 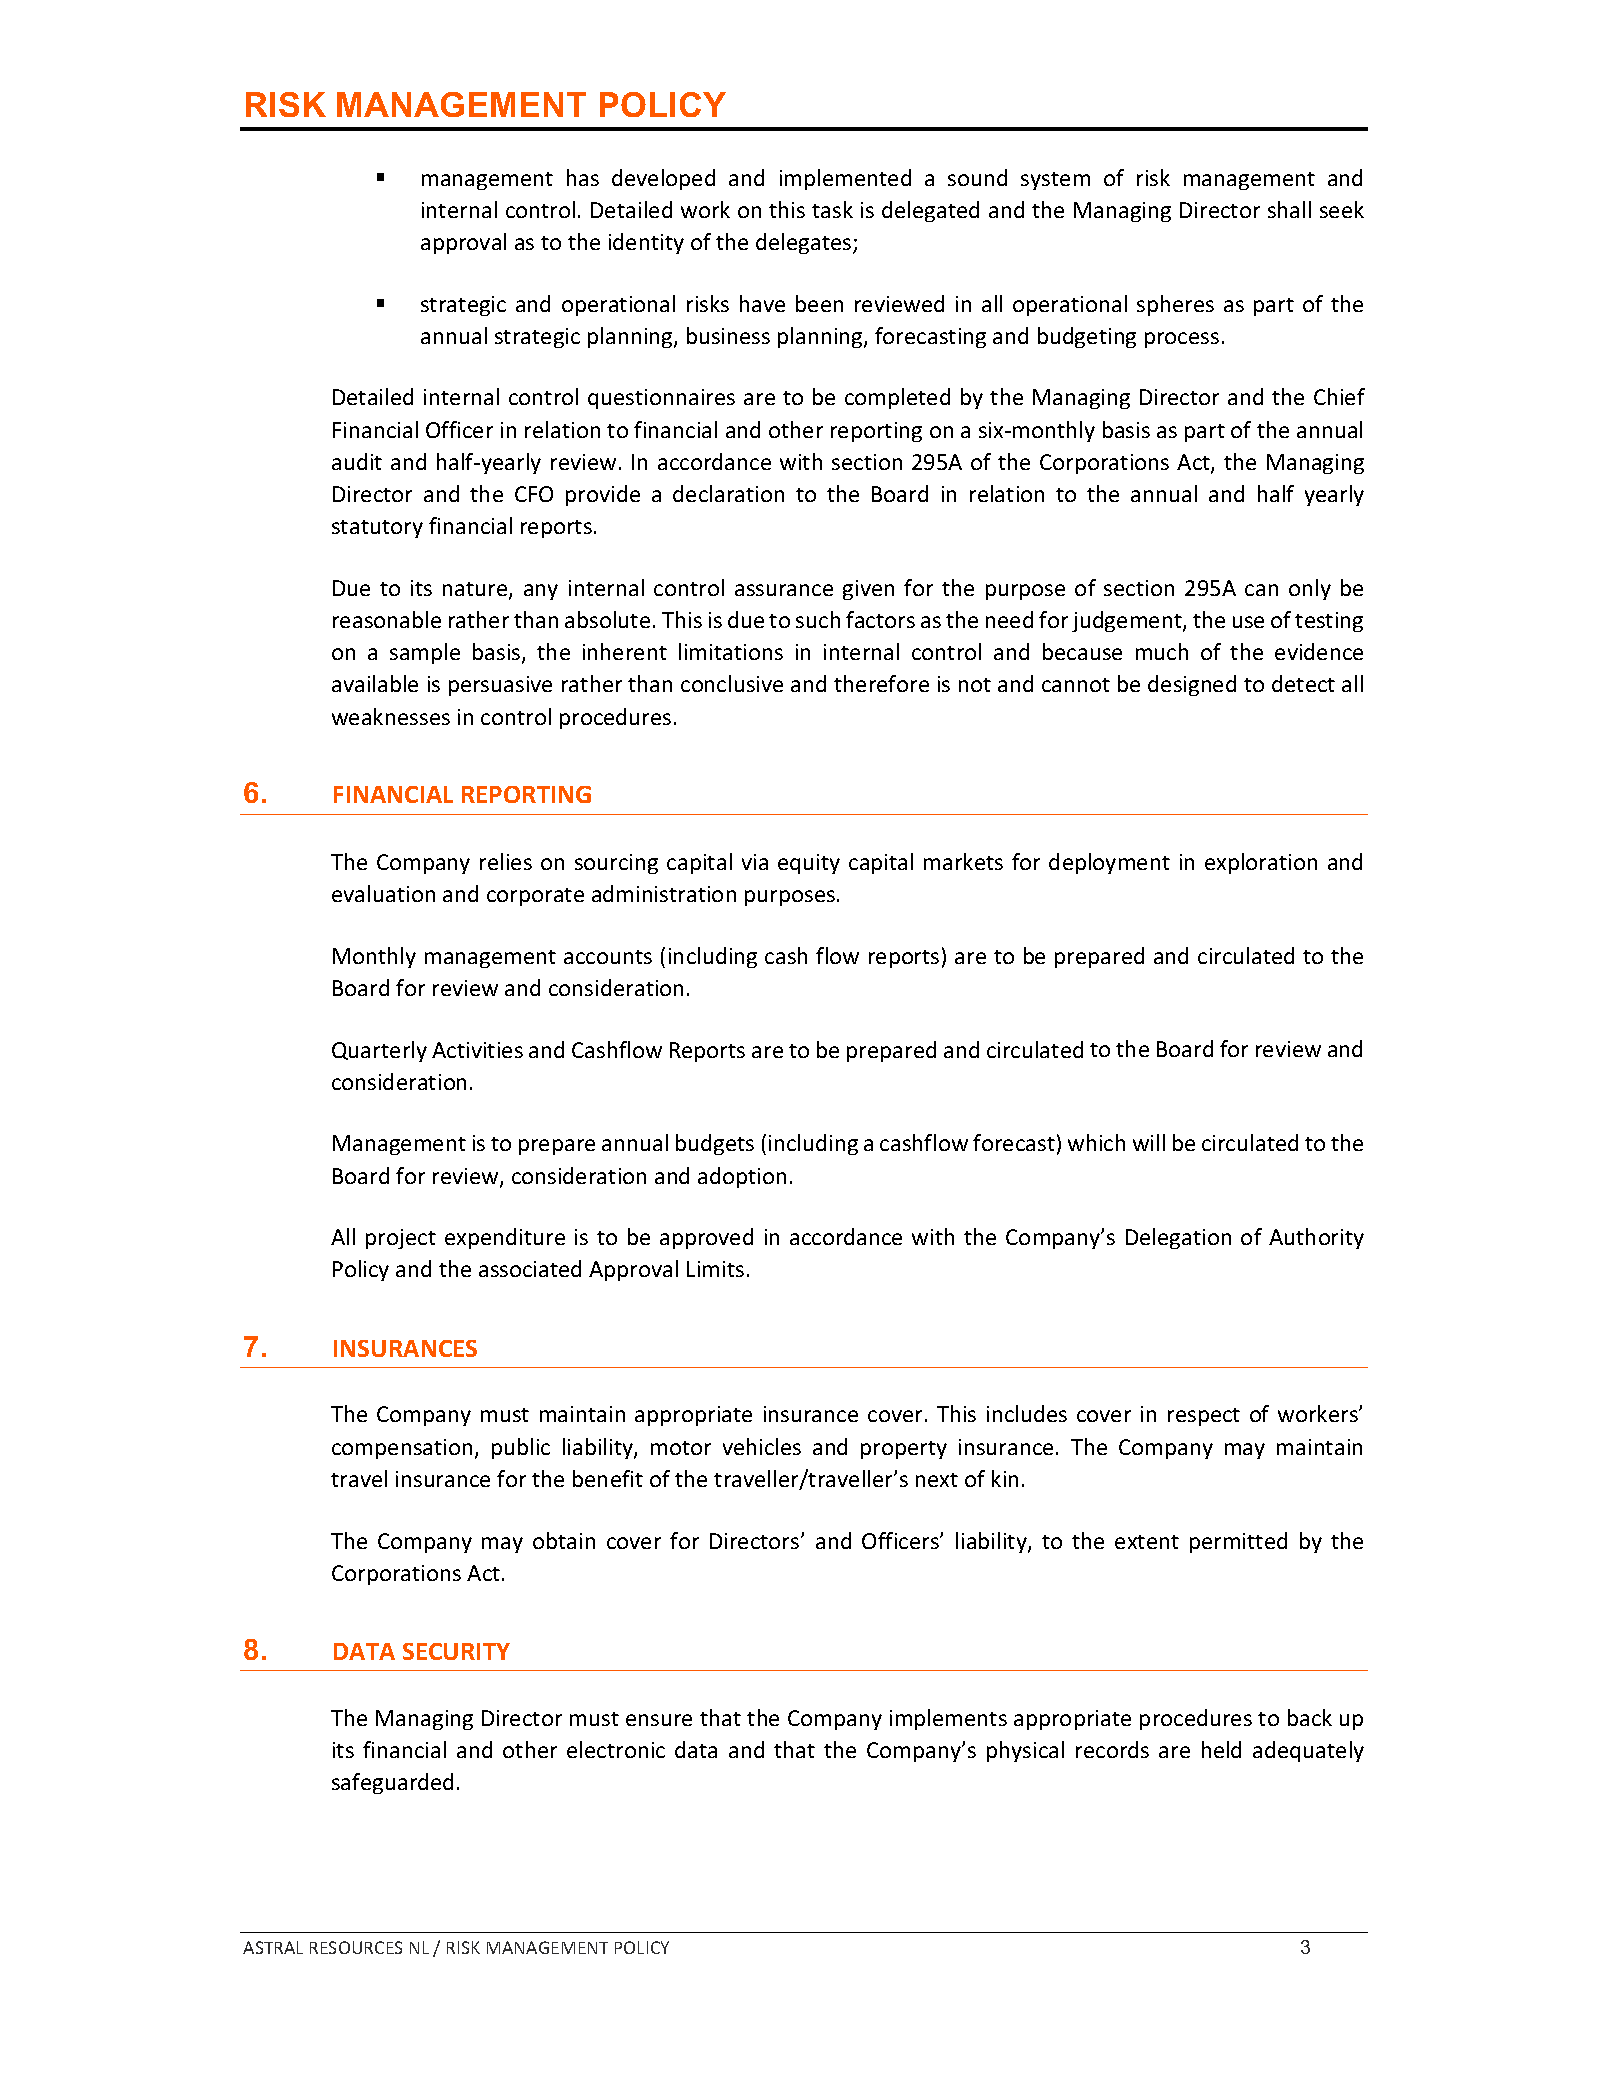 I want to click on RESOURCES, so click(x=356, y=1947).
